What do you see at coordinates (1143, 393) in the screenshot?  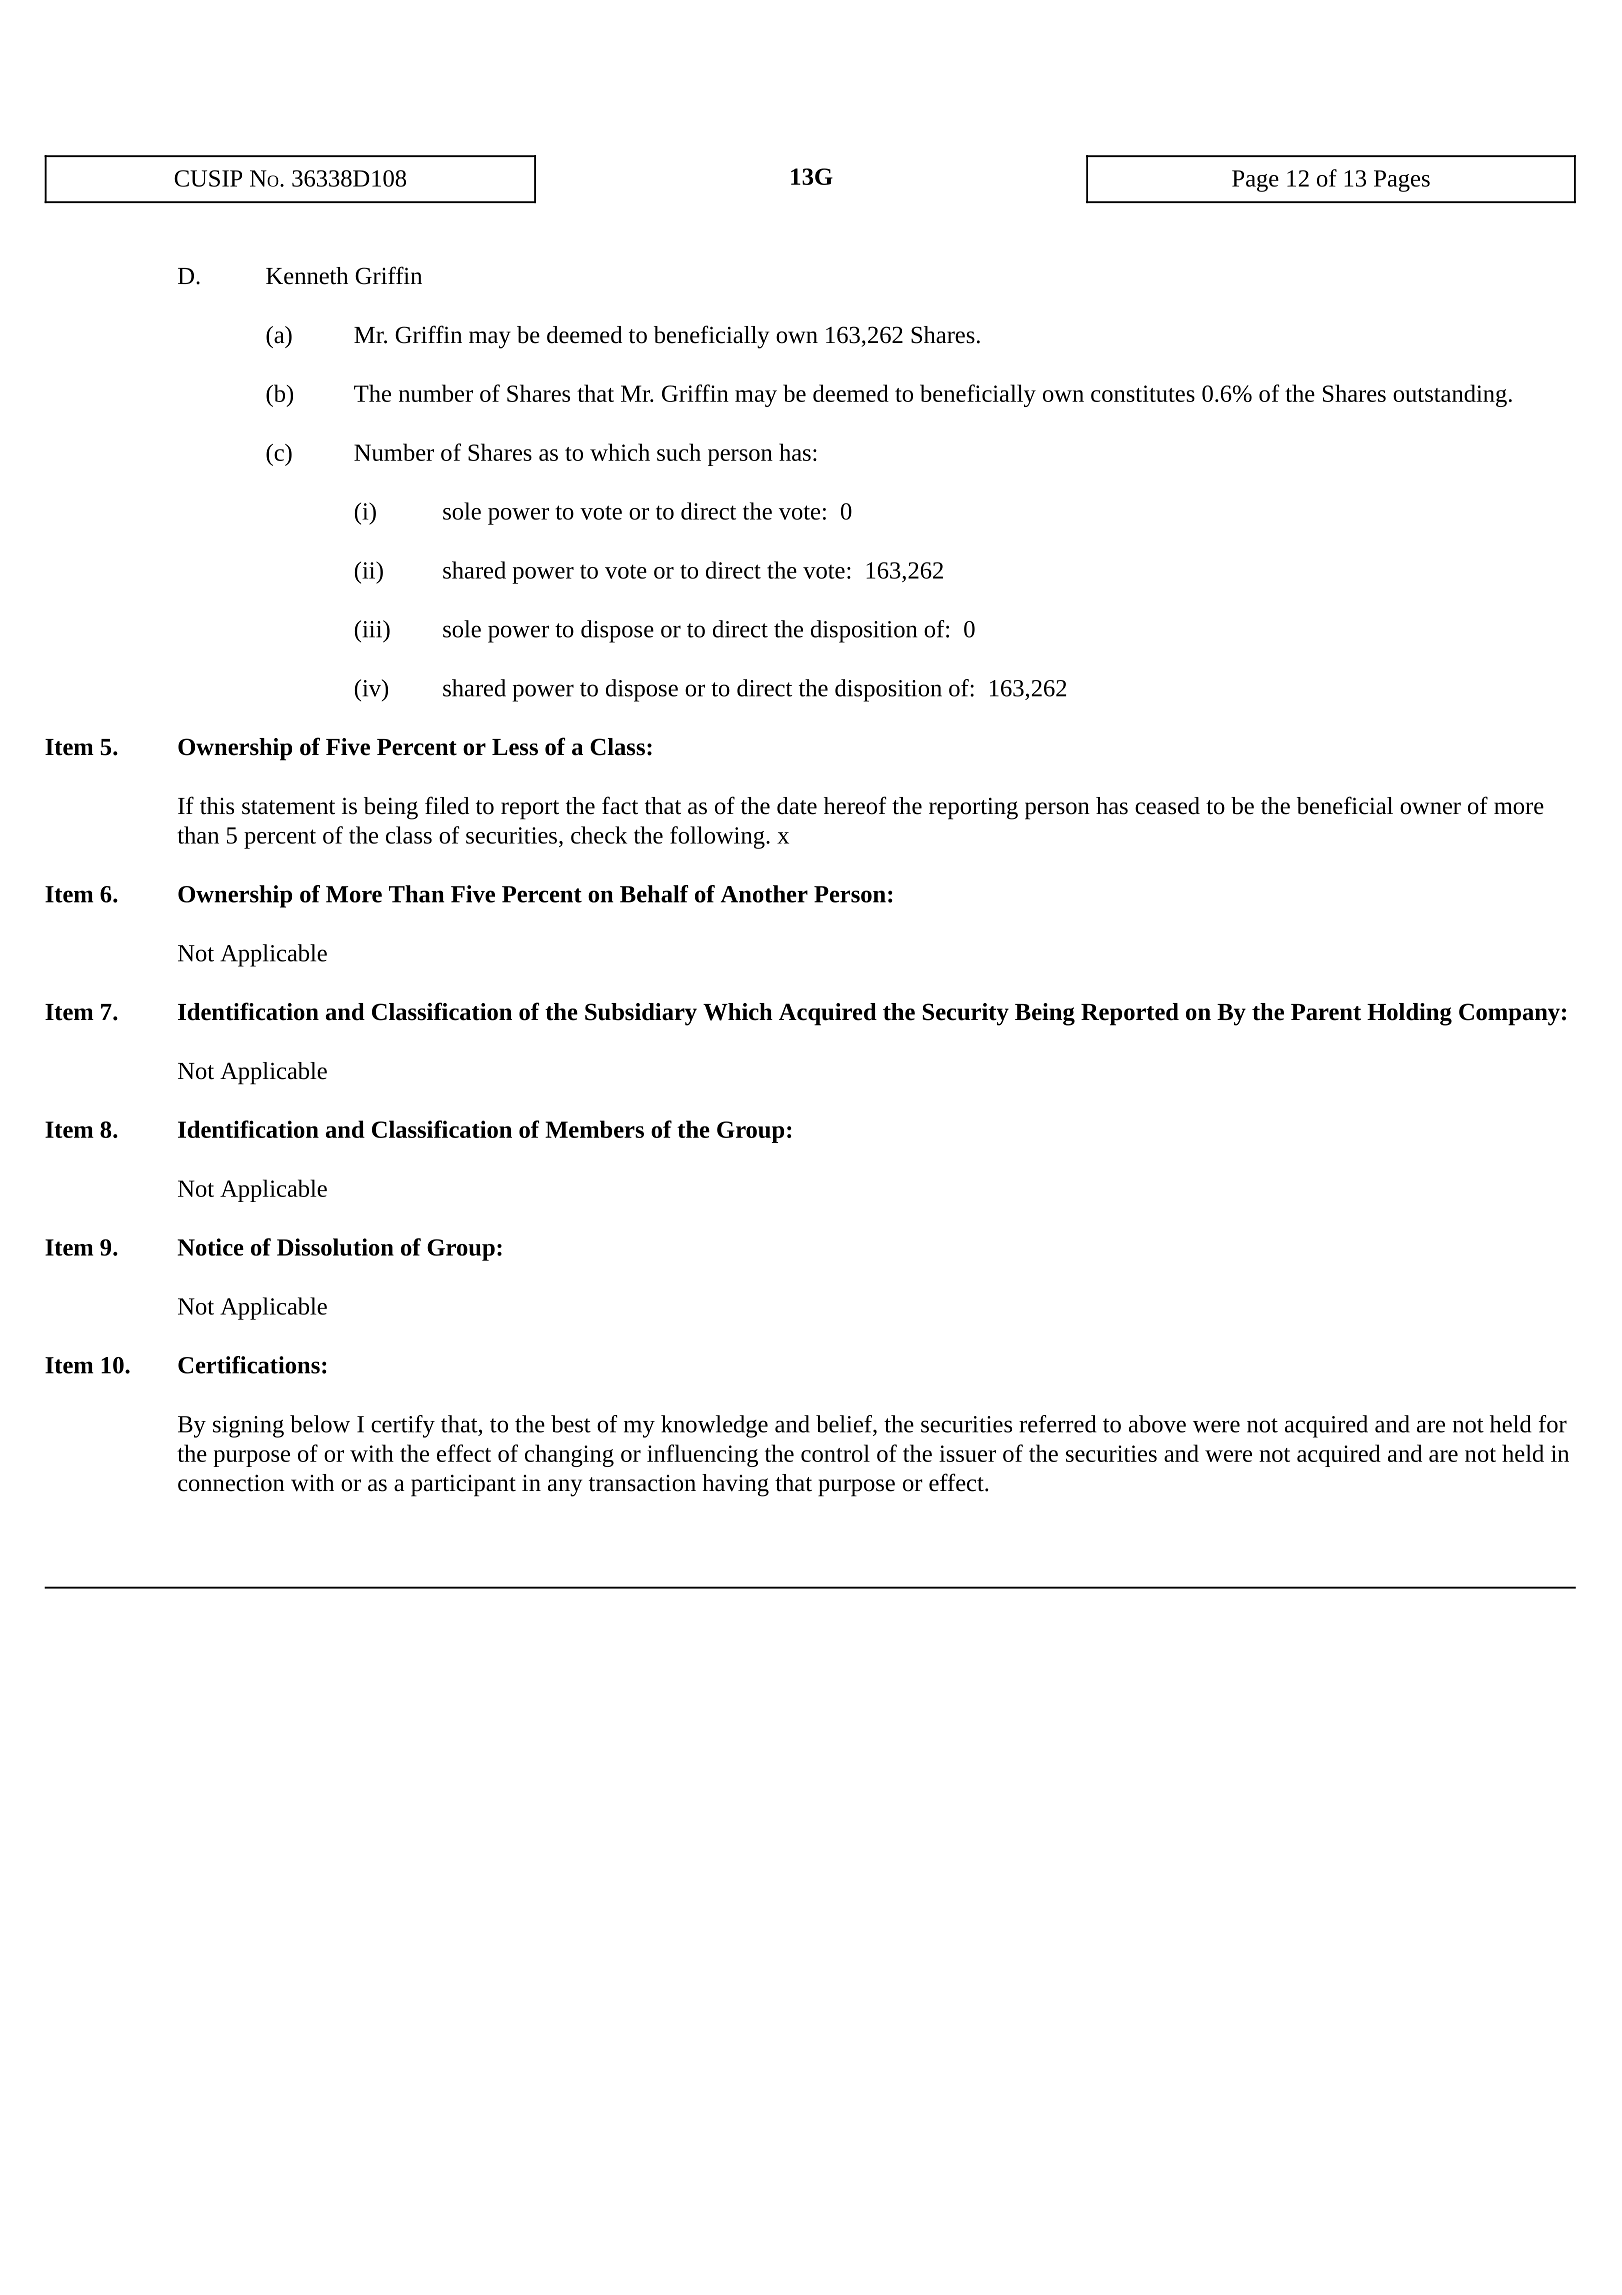 I see `constitutes` at bounding box center [1143, 393].
